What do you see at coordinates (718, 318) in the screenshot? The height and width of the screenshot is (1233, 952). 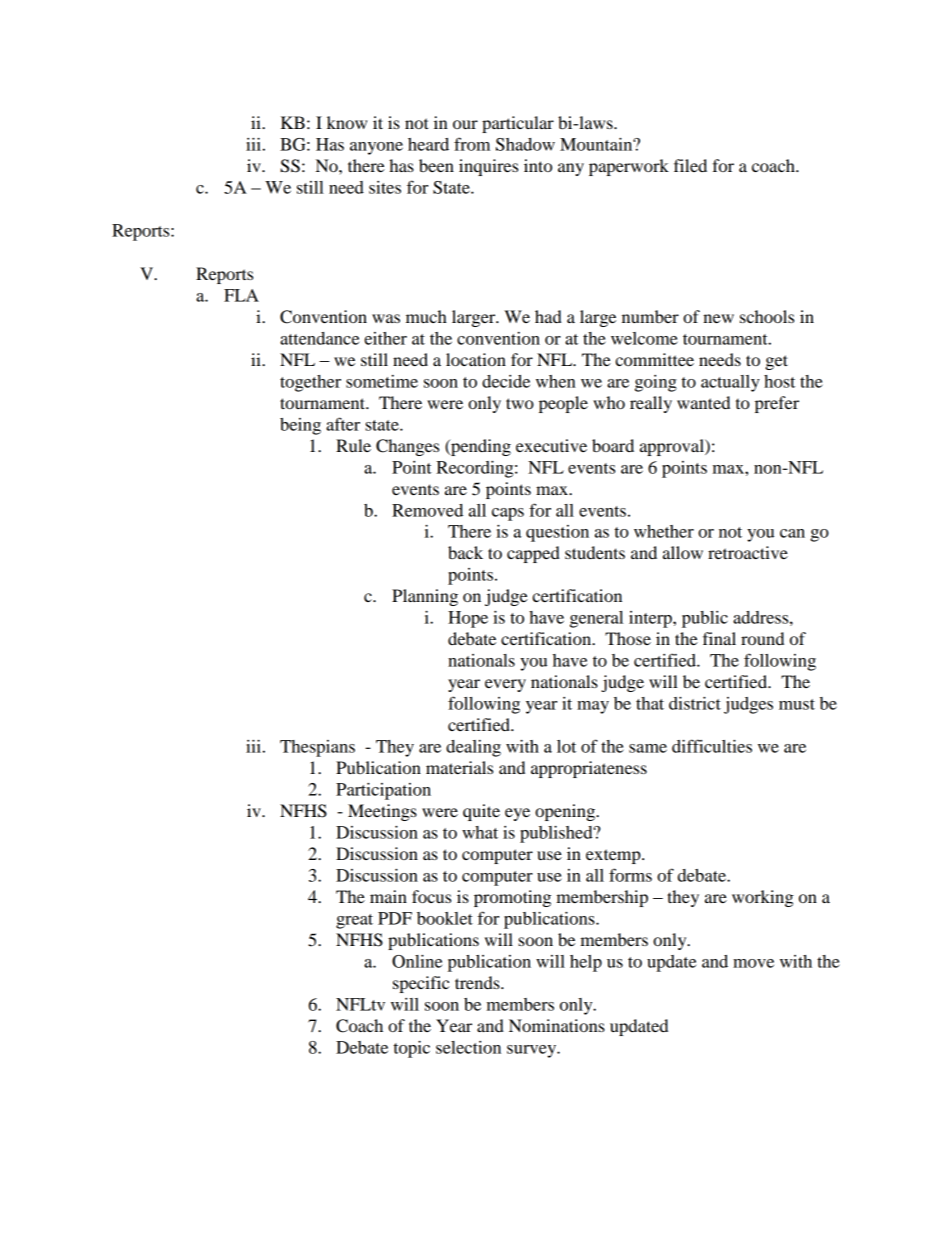 I see `new` at bounding box center [718, 318].
